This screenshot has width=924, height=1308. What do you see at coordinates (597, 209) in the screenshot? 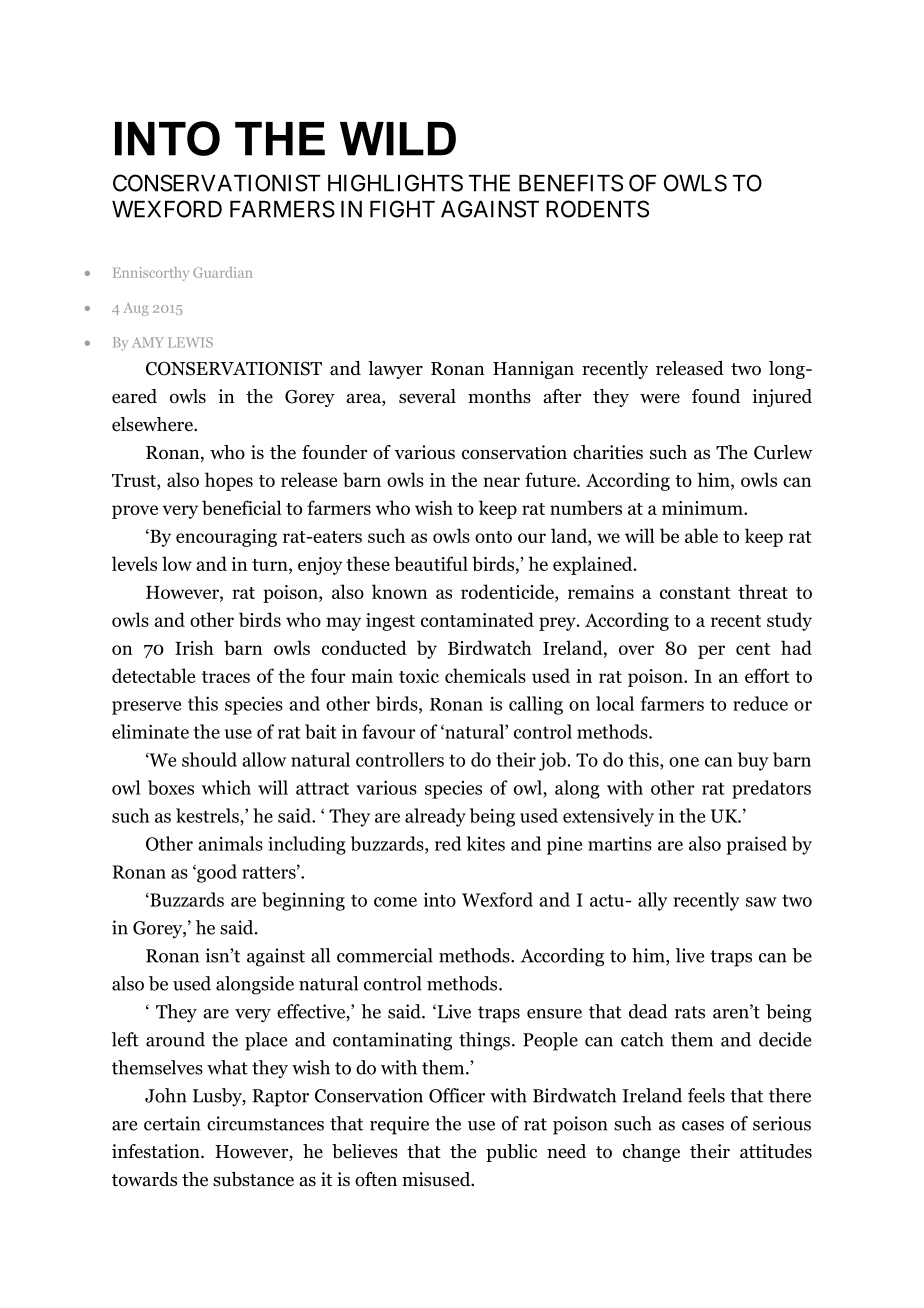
I see `RODENTS` at bounding box center [597, 209].
